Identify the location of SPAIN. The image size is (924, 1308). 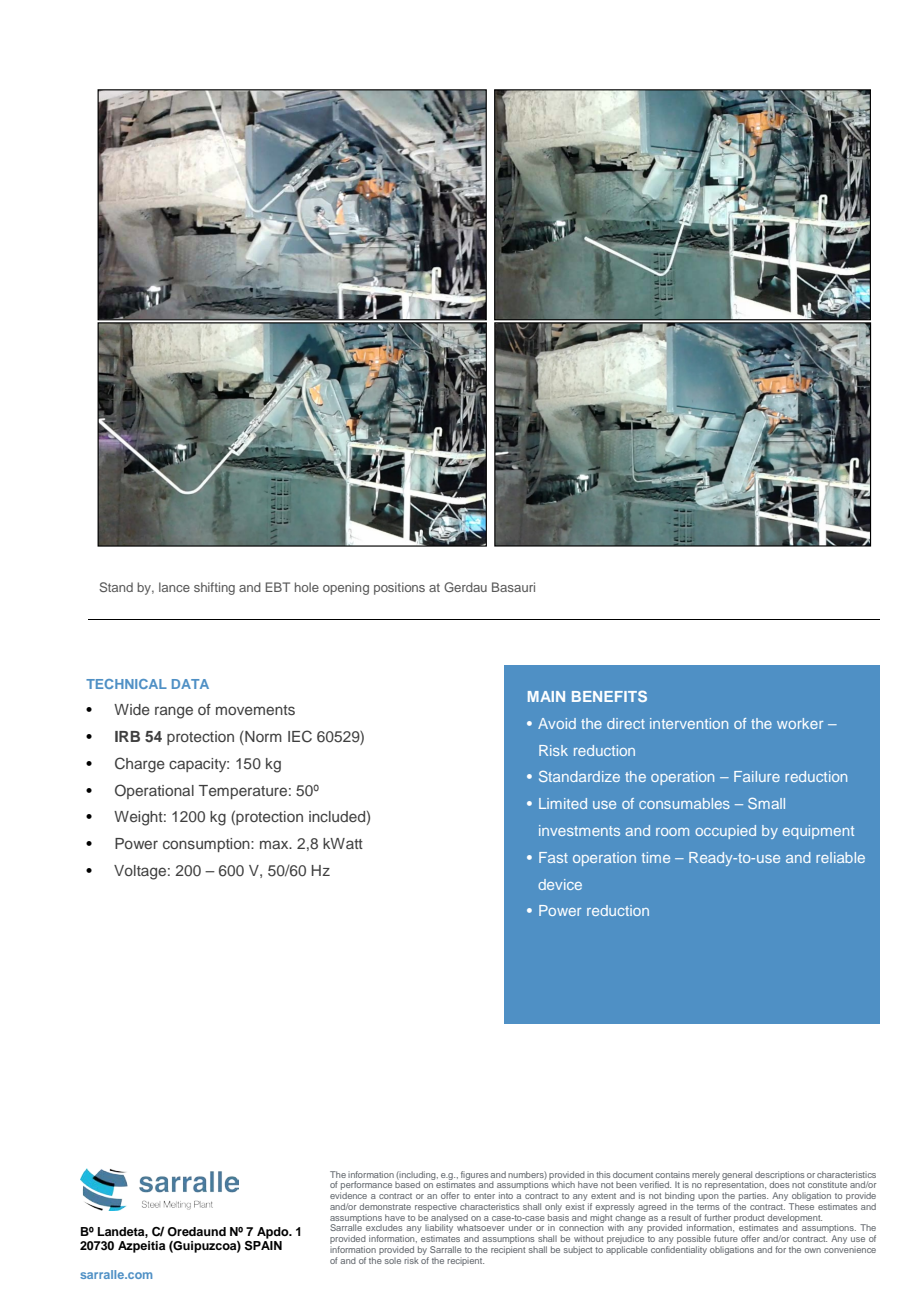
(263, 1245).
